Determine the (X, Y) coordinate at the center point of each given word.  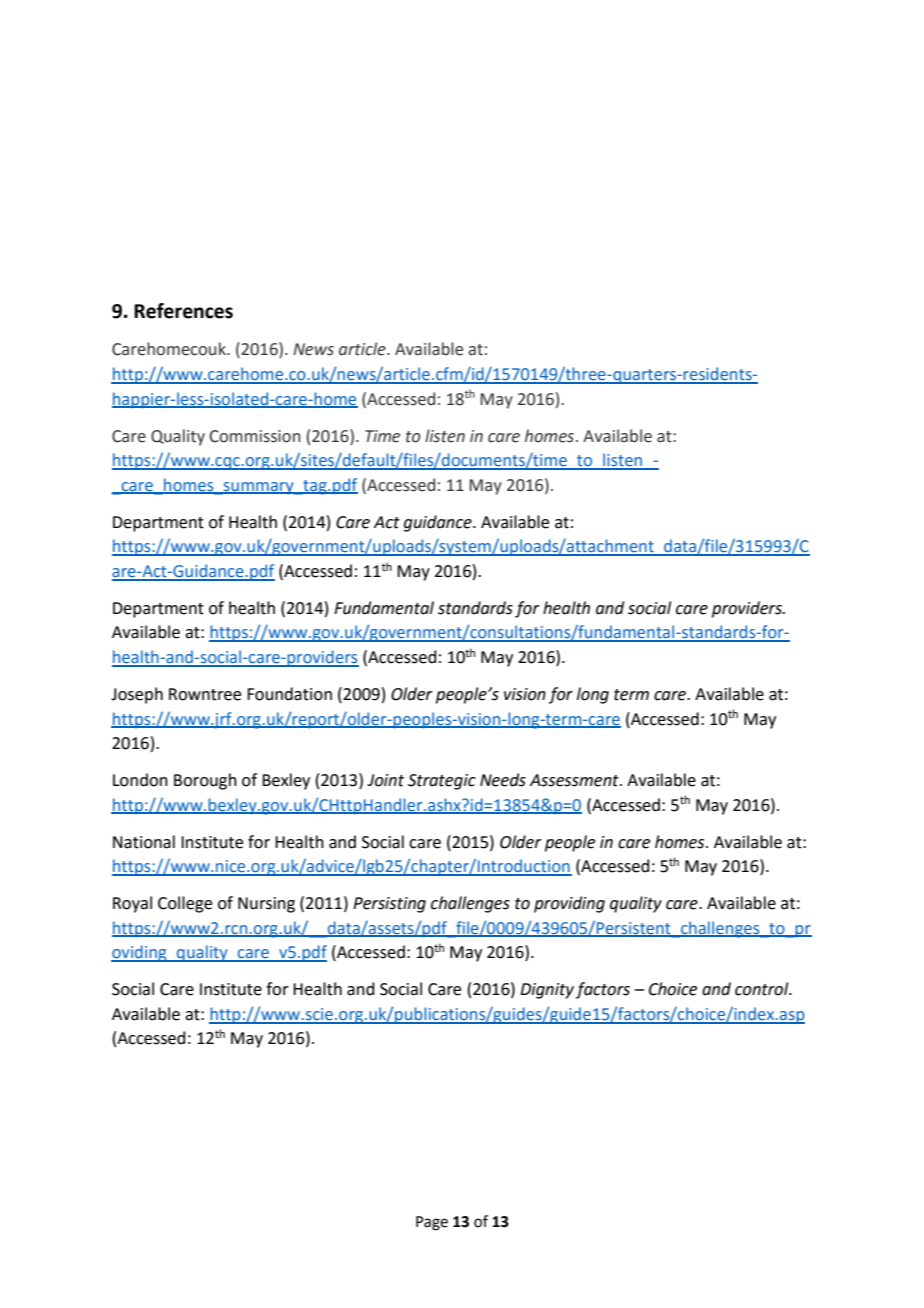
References (183, 311)
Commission (255, 436)
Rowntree (205, 694)
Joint (385, 780)
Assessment (575, 780)
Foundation (289, 694)
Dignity (547, 991)
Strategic (442, 782)
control (763, 989)
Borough (205, 781)
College (185, 904)
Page (432, 1223)
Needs (503, 780)
